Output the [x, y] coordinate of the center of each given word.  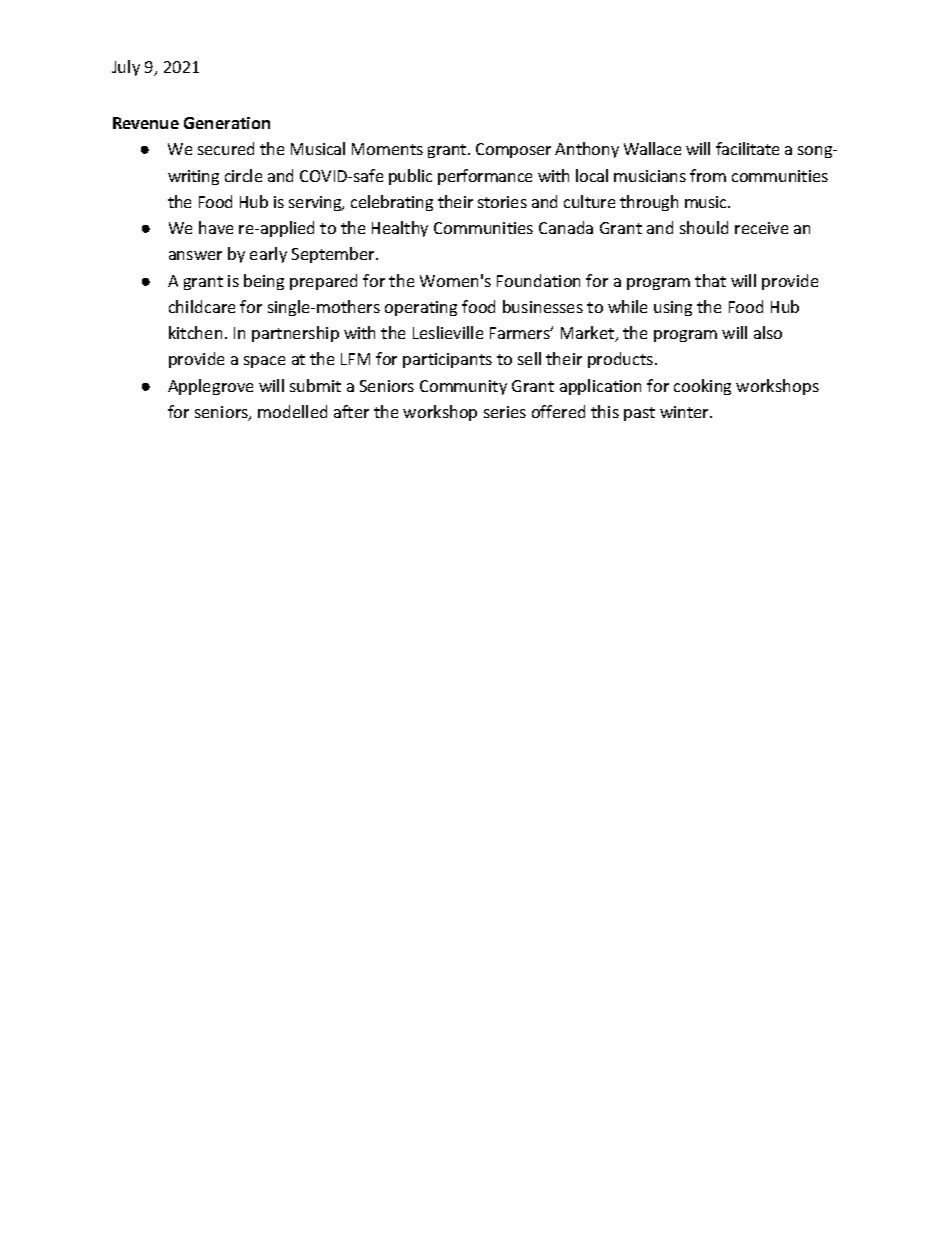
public [410, 177]
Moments [387, 149]
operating [421, 308]
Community [463, 387]
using [673, 308]
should [704, 227]
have [216, 227]
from [708, 175]
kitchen [195, 332]
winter [686, 412]
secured [226, 148]
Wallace [652, 148]
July [126, 68]
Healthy [400, 229]
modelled [292, 411]
